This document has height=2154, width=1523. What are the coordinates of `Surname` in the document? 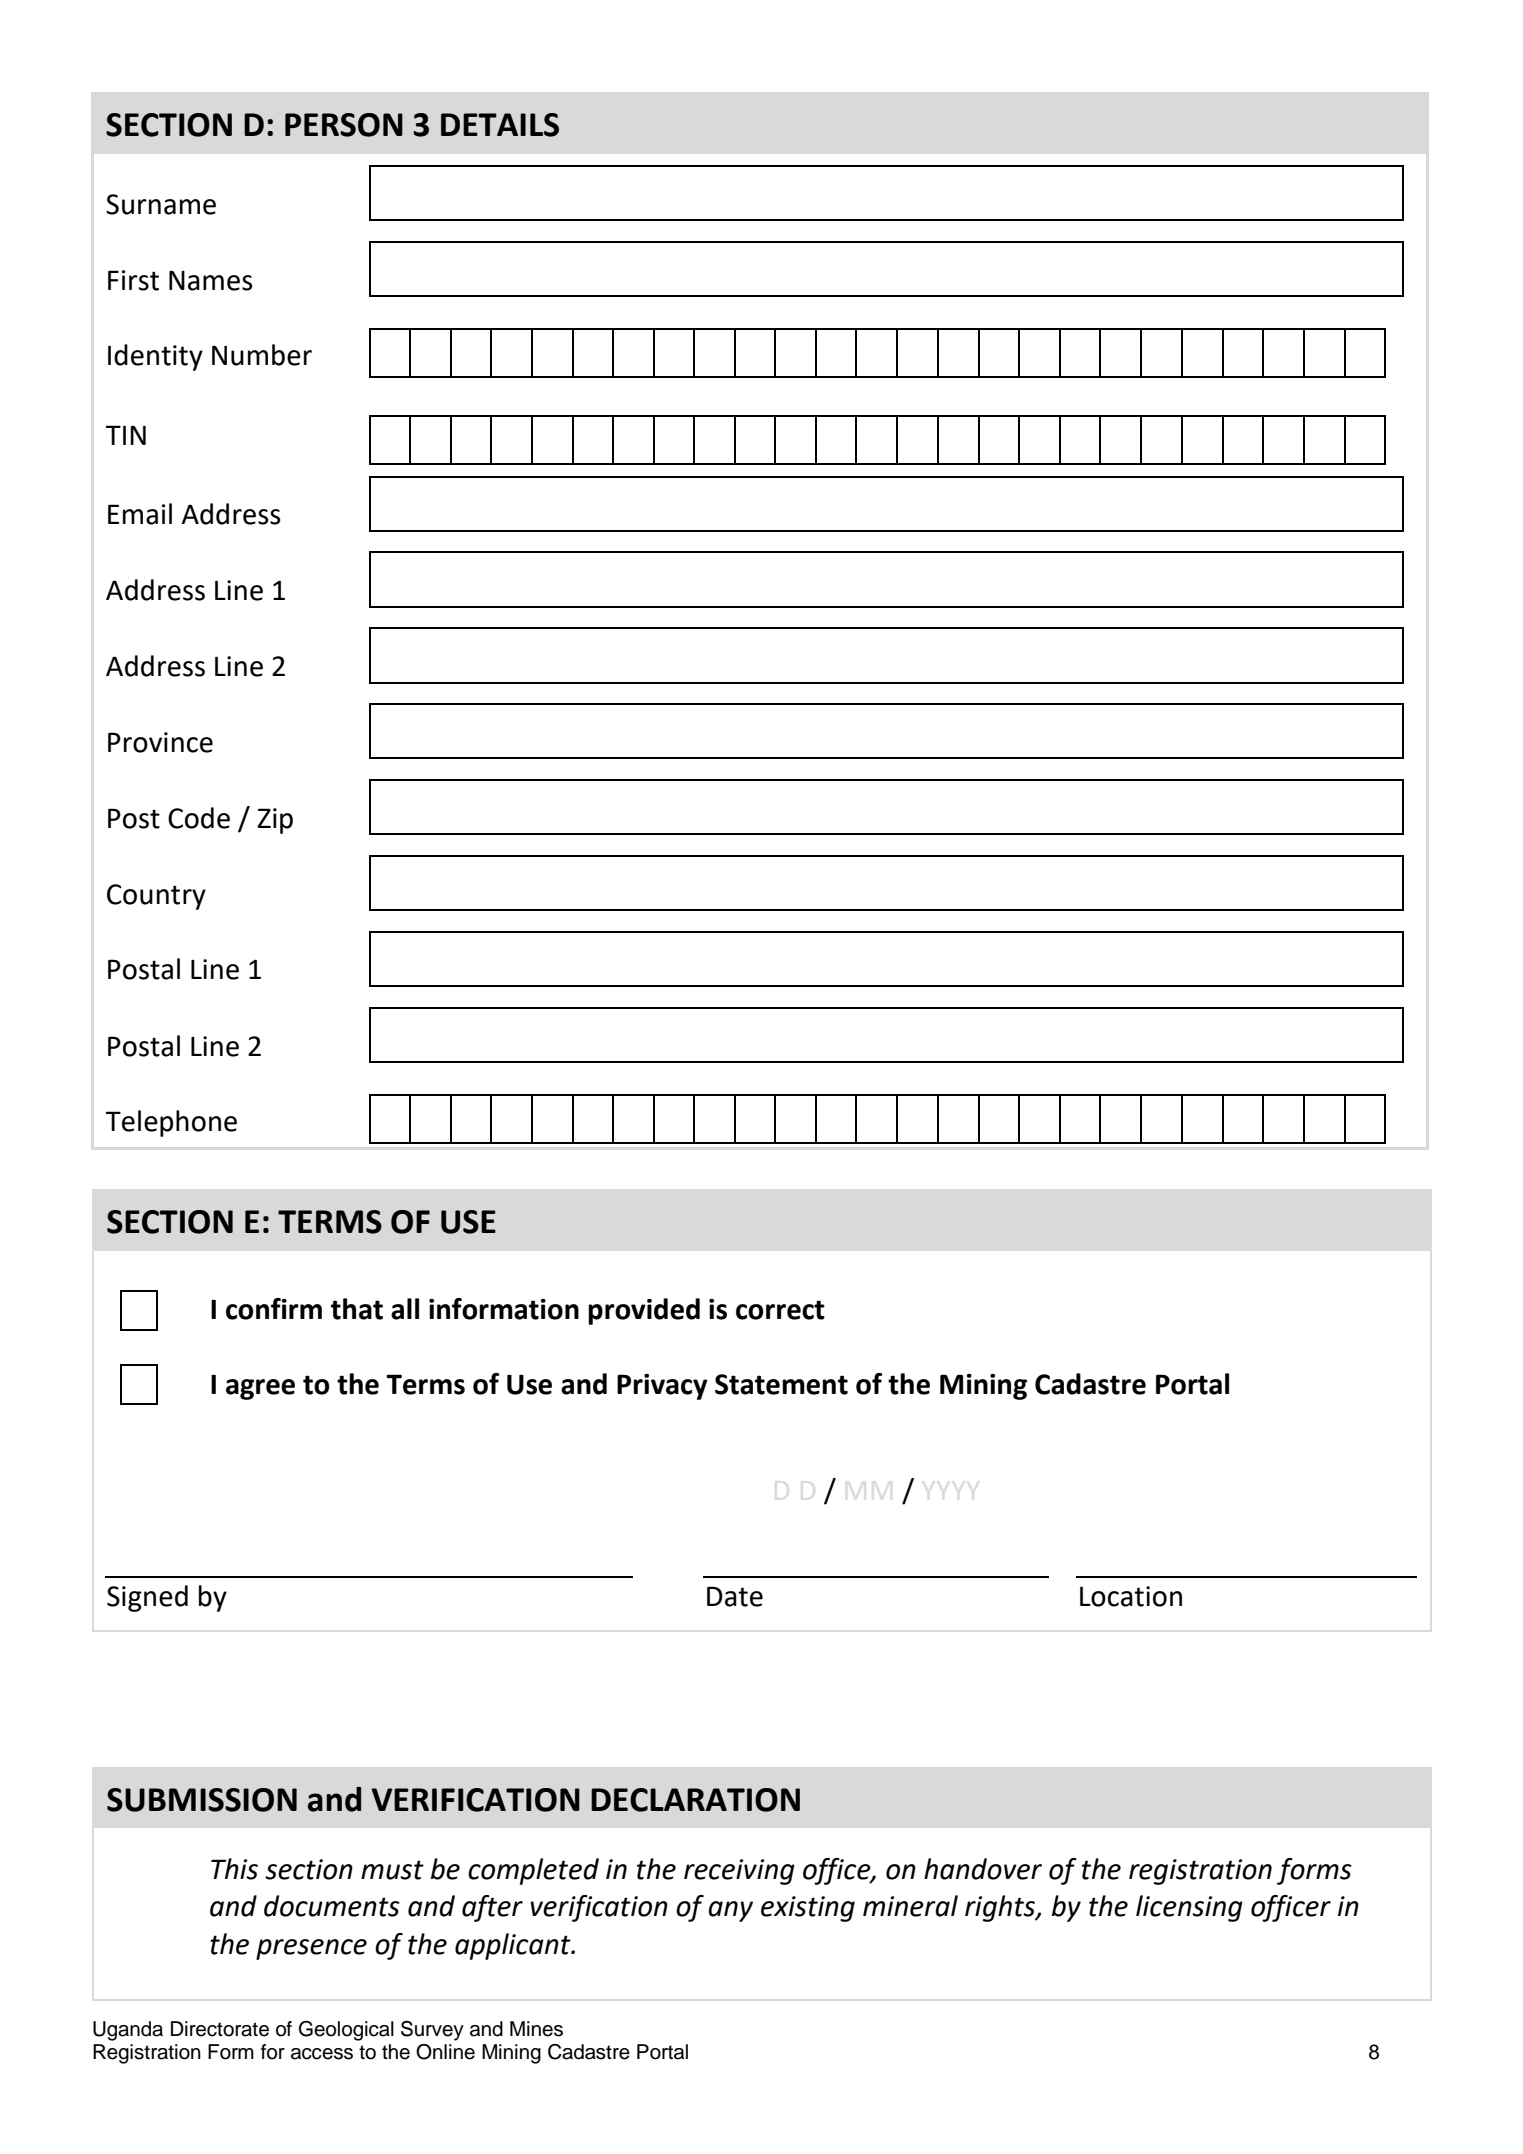 It's located at (161, 204).
